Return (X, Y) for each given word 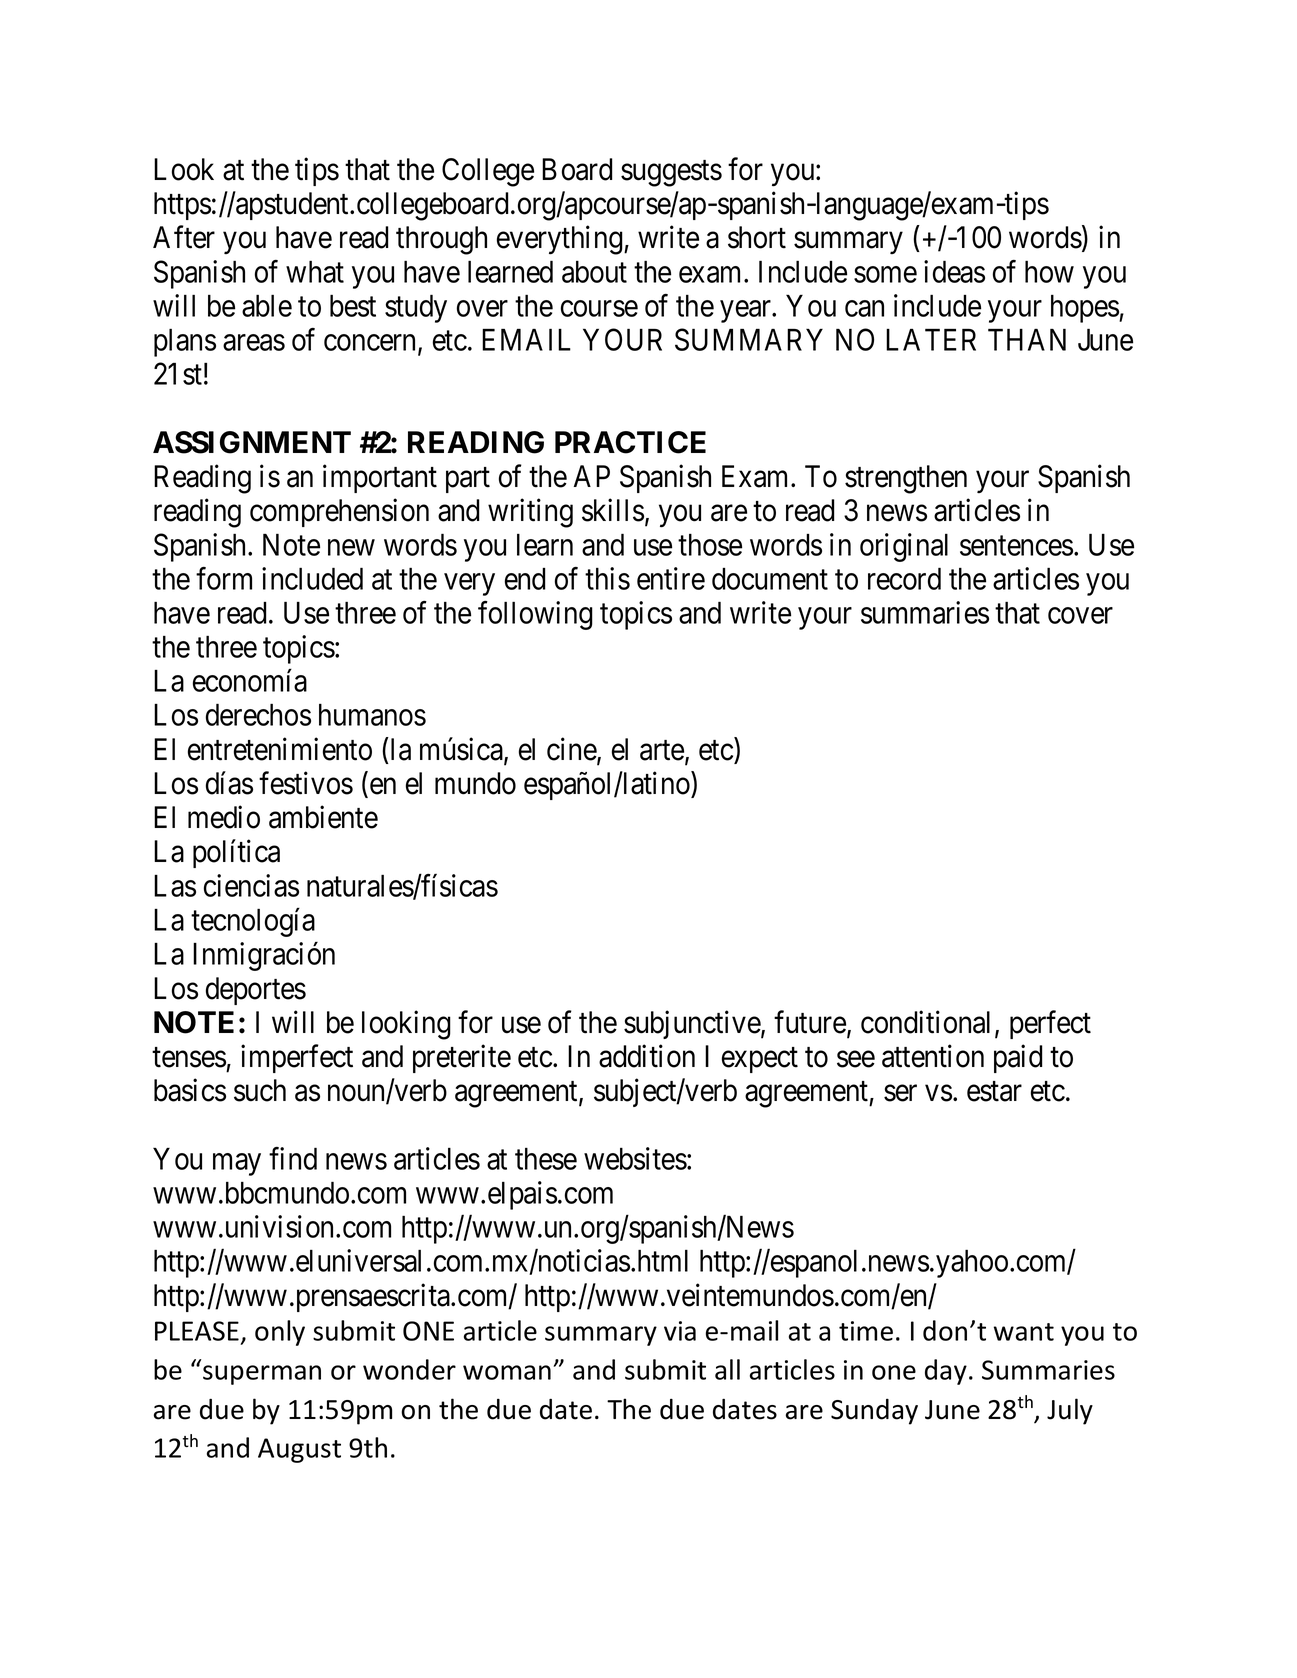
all (727, 1369)
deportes (256, 991)
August (299, 1450)
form (224, 578)
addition (647, 1056)
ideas (954, 271)
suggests (671, 174)
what (315, 271)
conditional (928, 1023)
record (904, 578)
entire (671, 578)
